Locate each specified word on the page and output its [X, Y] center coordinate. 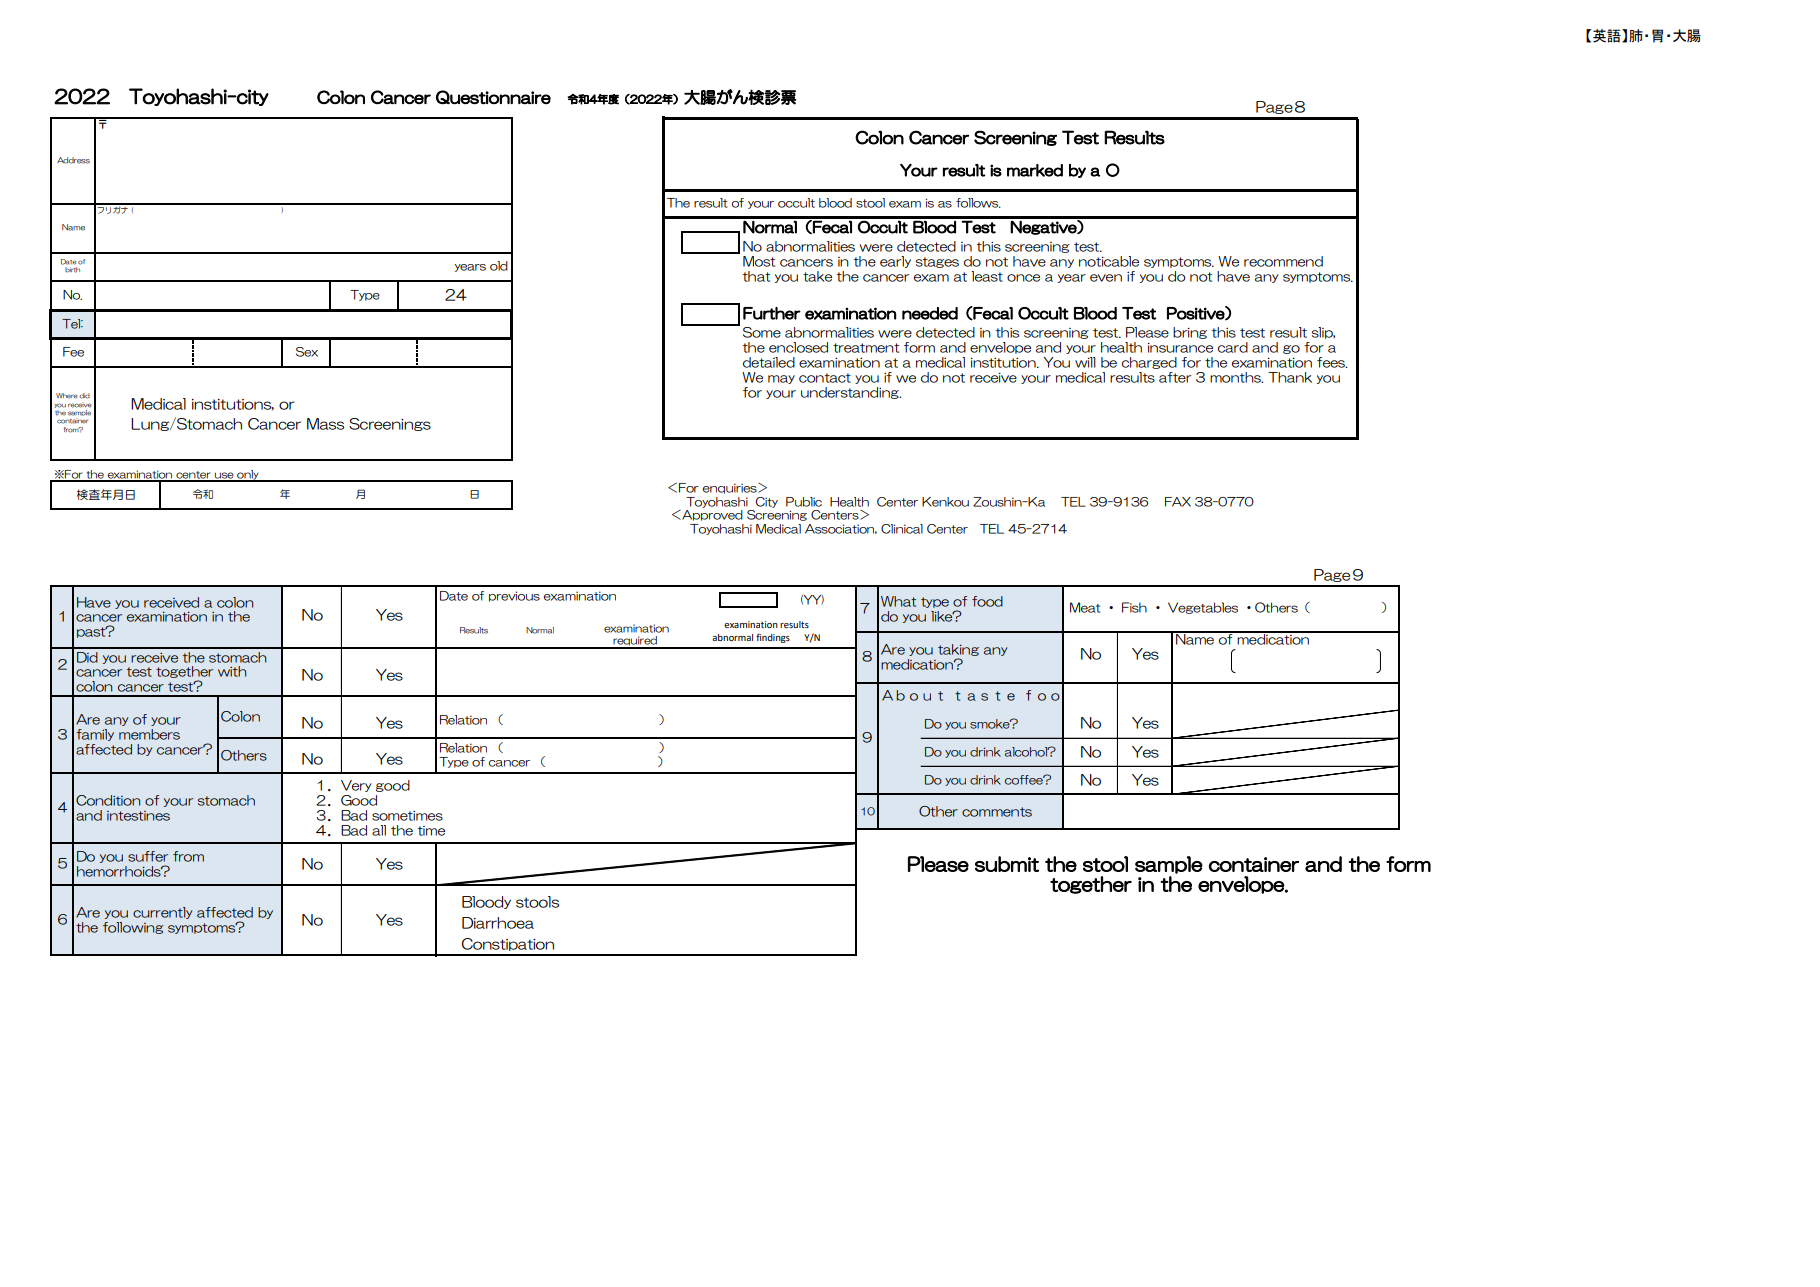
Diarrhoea [498, 923]
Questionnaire [493, 97]
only [248, 475]
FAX [1178, 502]
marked [1035, 170]
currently [162, 913]
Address [73, 160]
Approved [711, 515]
